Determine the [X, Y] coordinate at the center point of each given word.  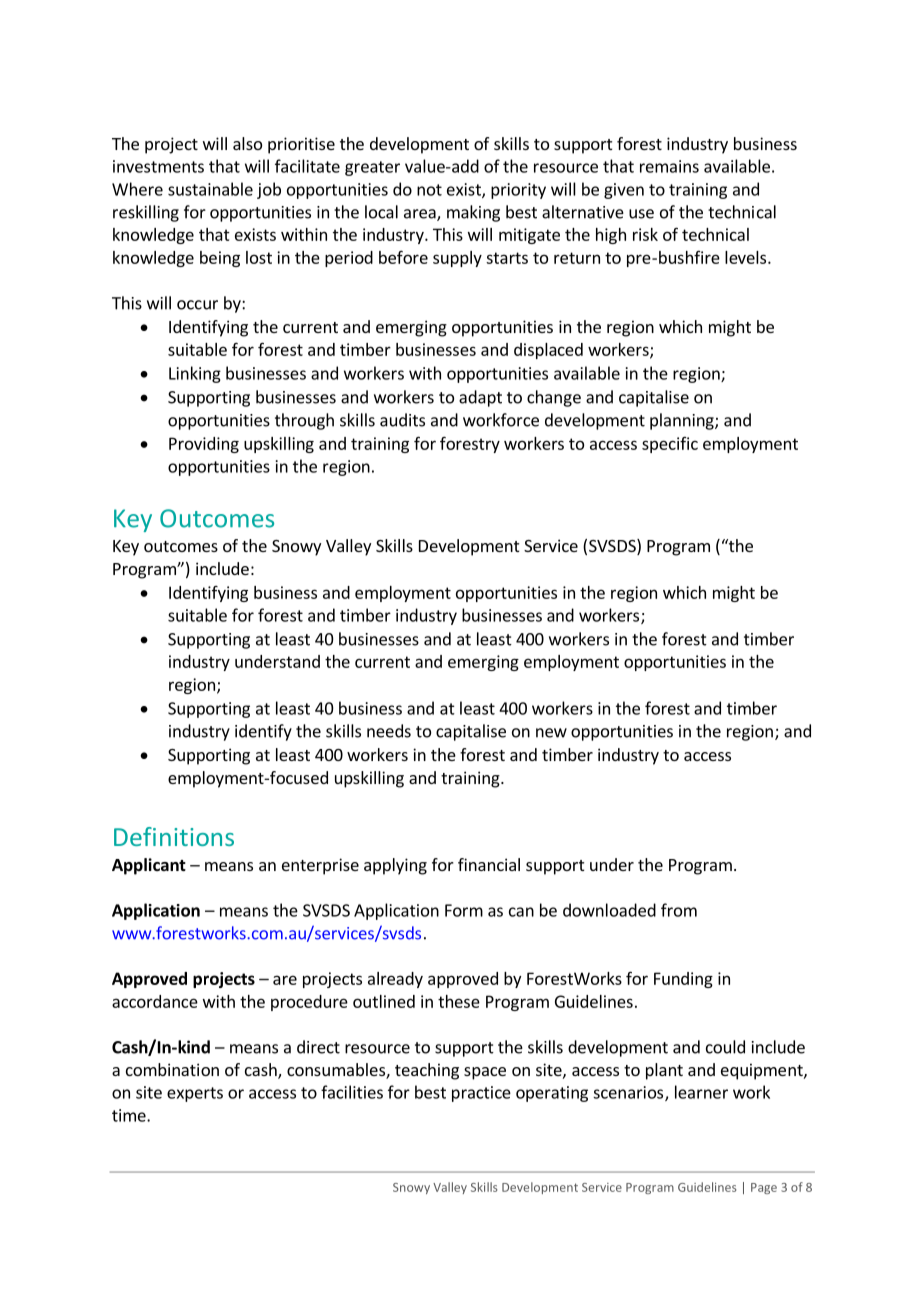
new [551, 733]
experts [195, 1094]
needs [389, 731]
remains [669, 166]
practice [481, 1094]
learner [701, 1092]
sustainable [210, 189]
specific [670, 445]
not [429, 190]
